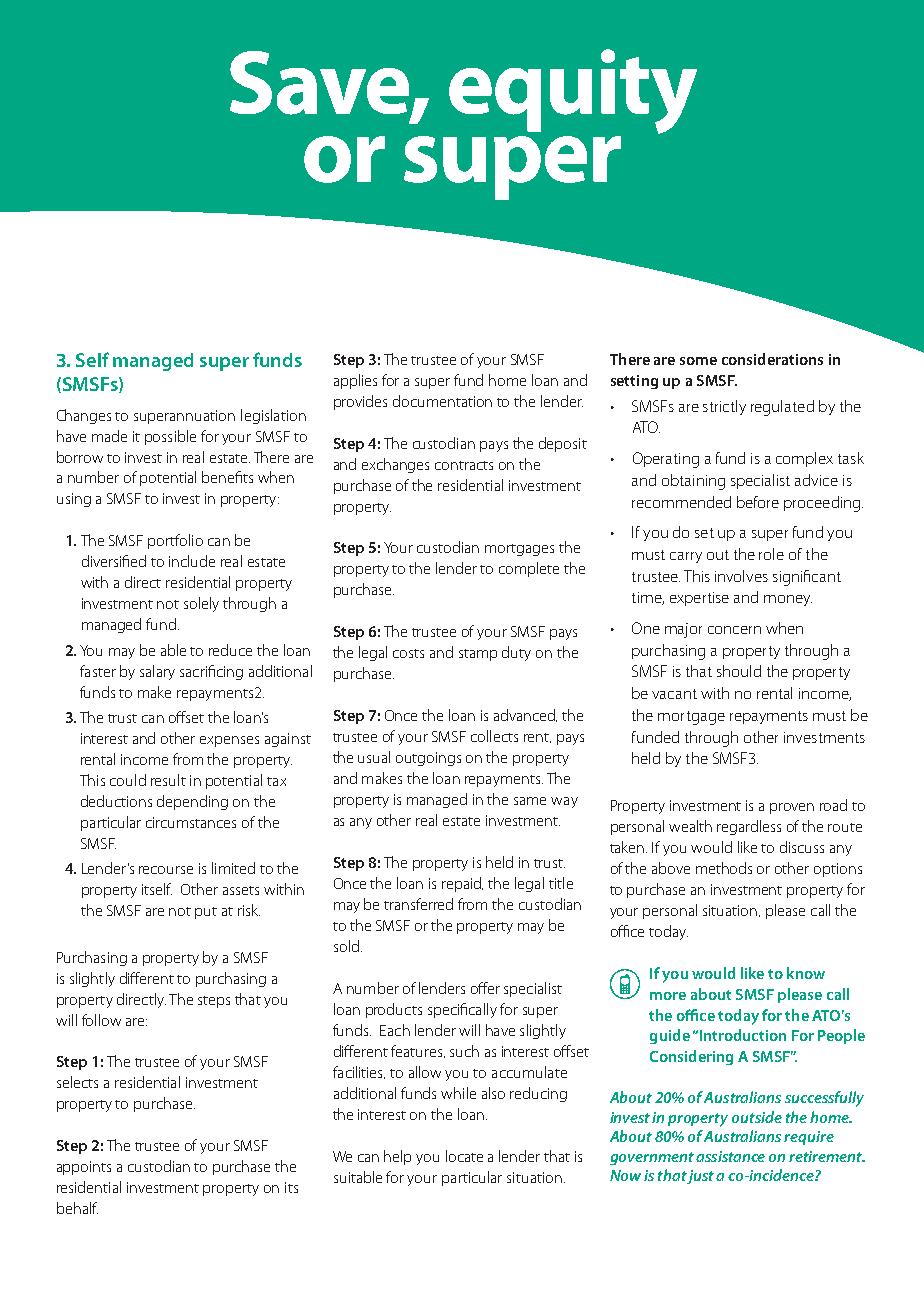  Describe the element at coordinates (462, 884) in the page. I see `repaid` at that location.
